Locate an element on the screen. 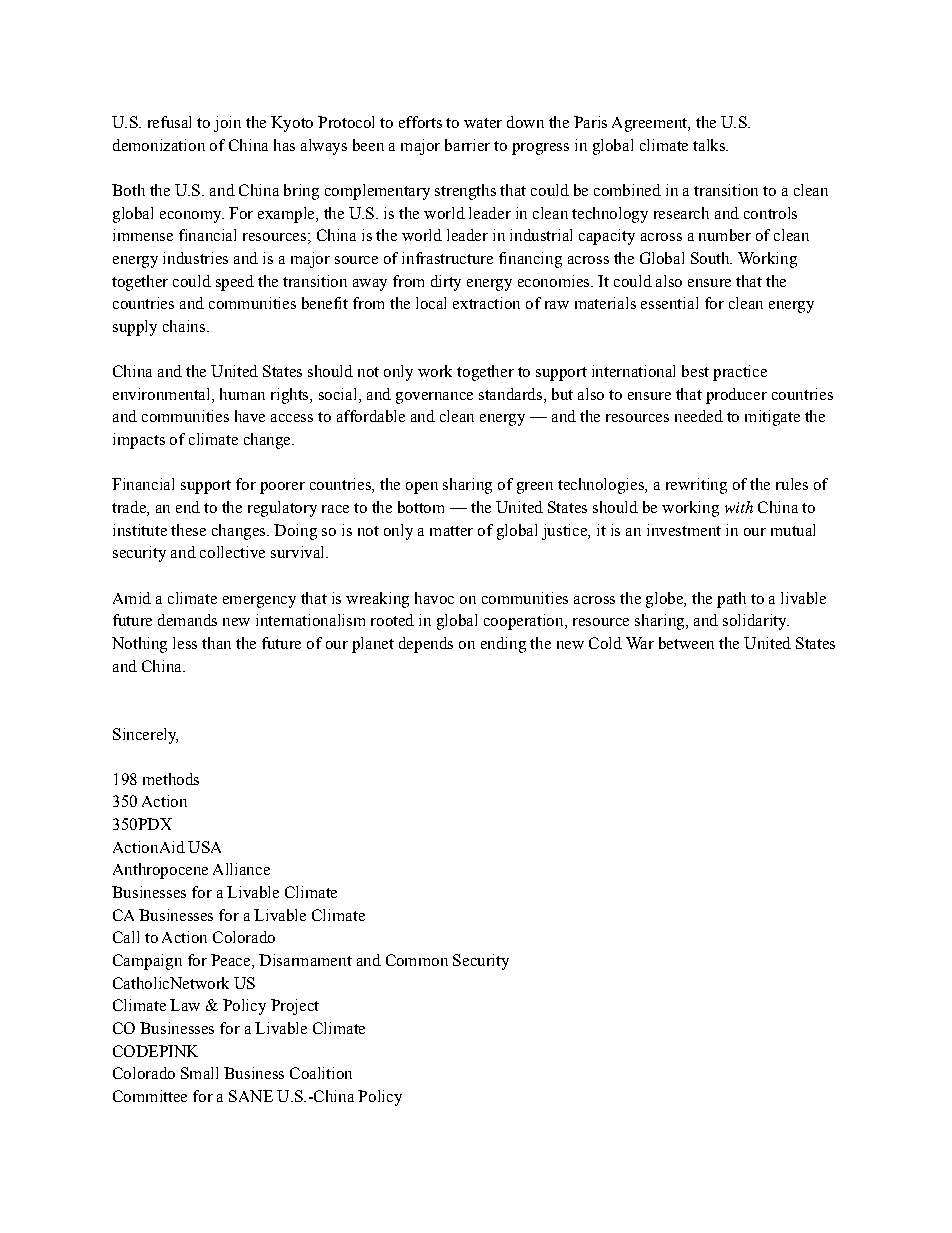  barrier is located at coordinates (467, 145).
